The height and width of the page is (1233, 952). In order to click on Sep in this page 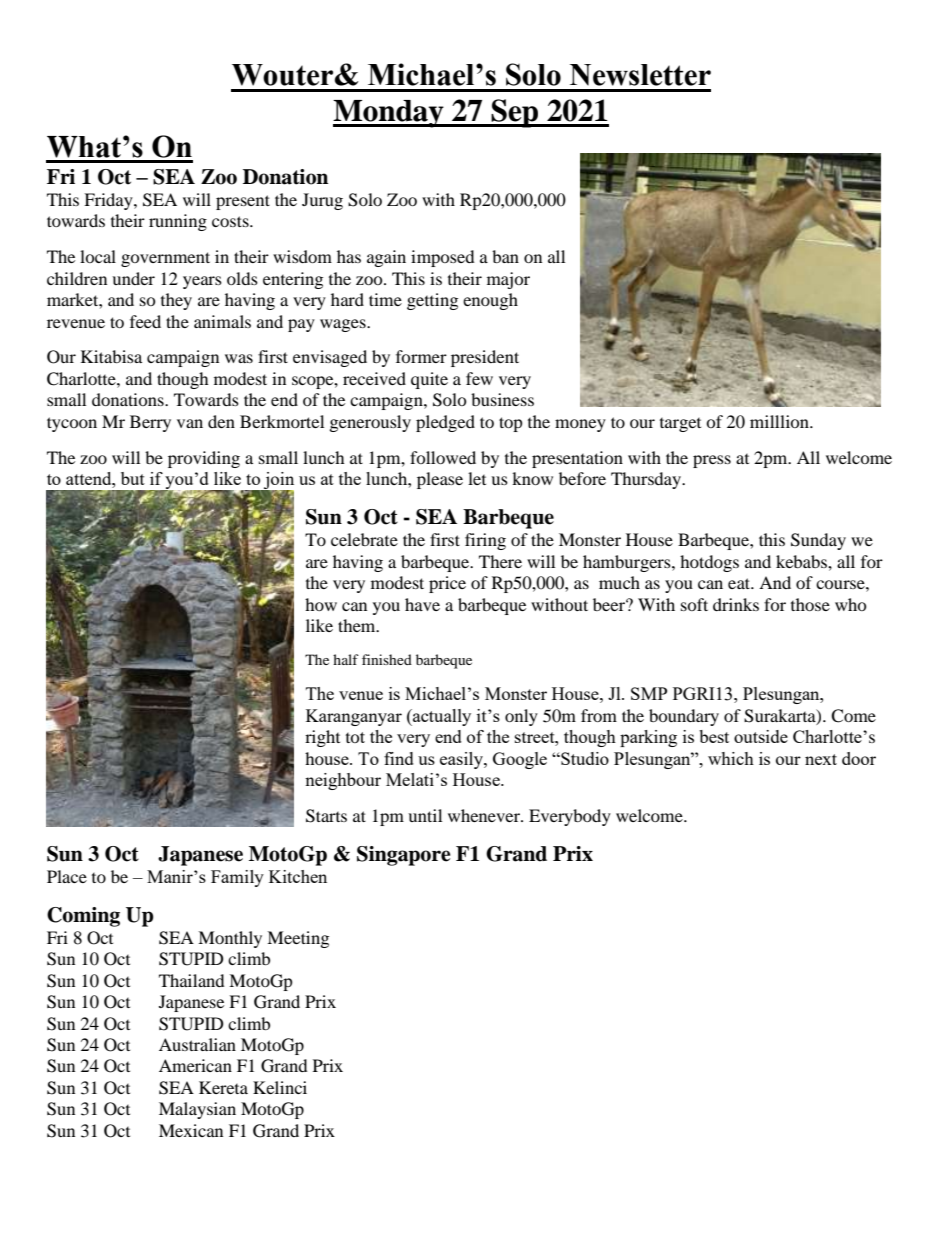, I will do `click(515, 113)`.
